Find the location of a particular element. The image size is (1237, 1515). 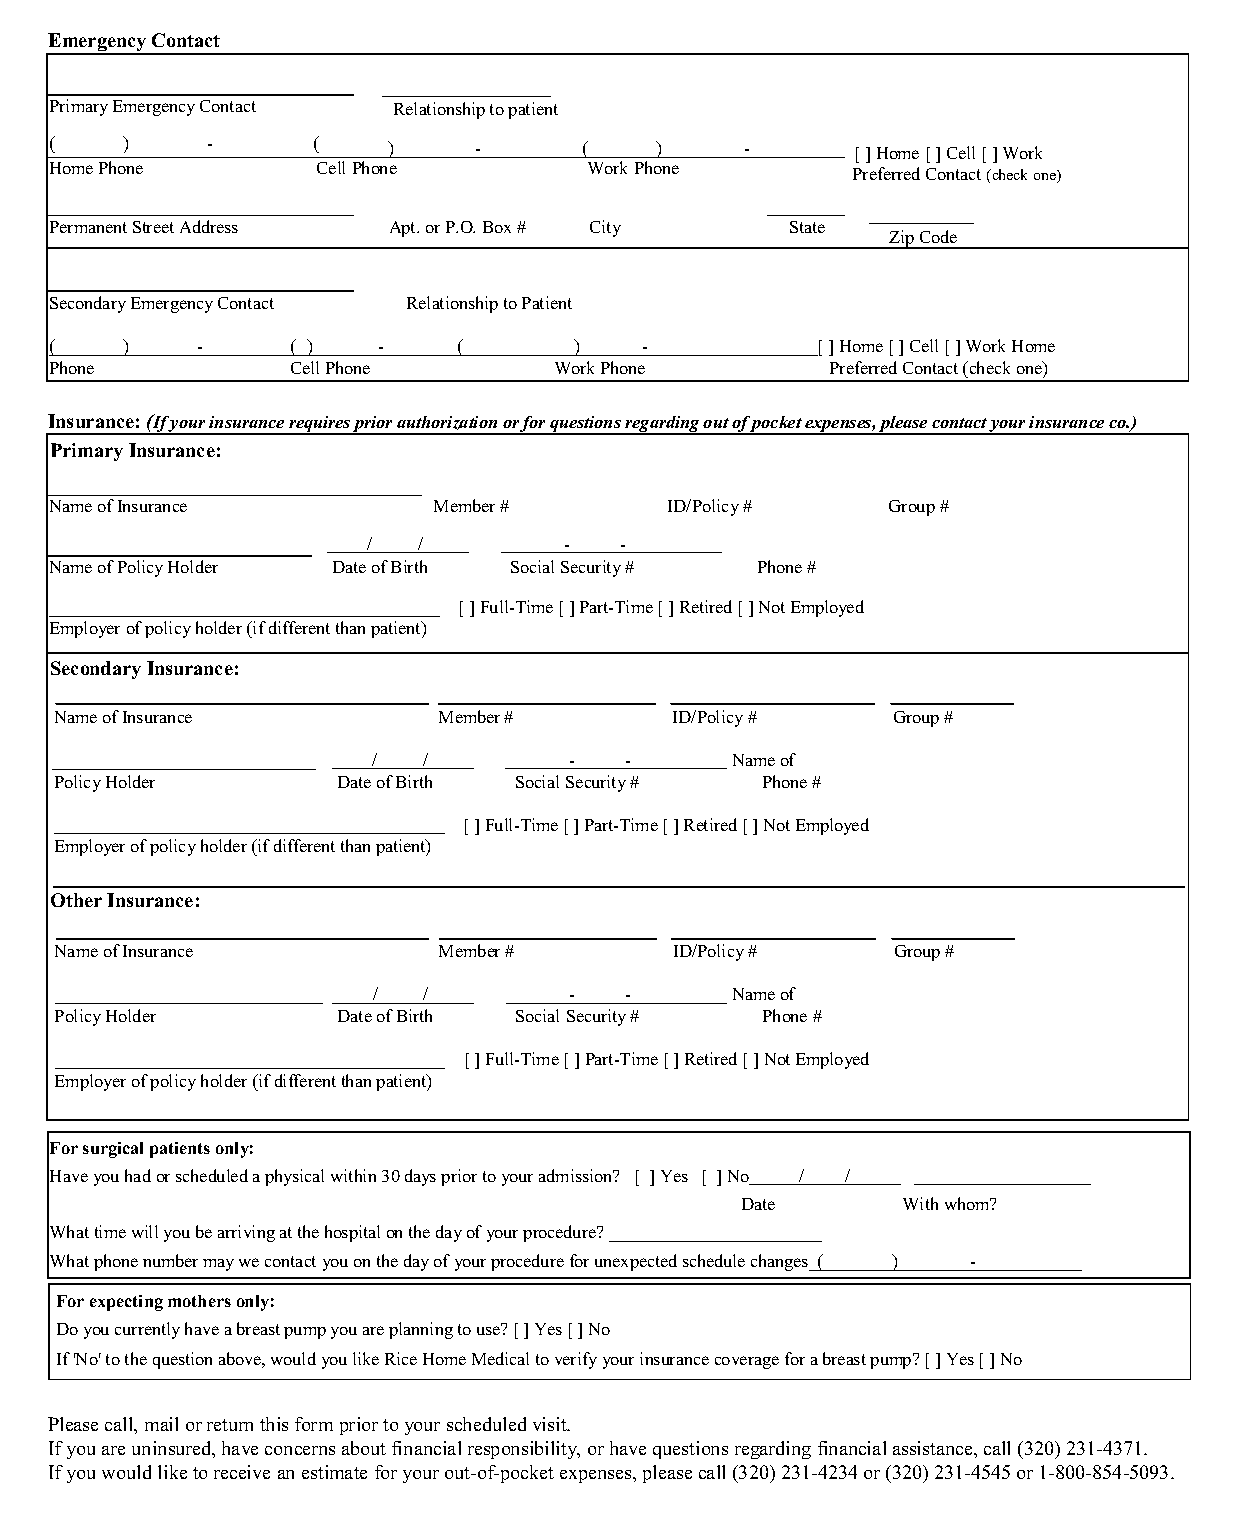

Box is located at coordinates (497, 227).
